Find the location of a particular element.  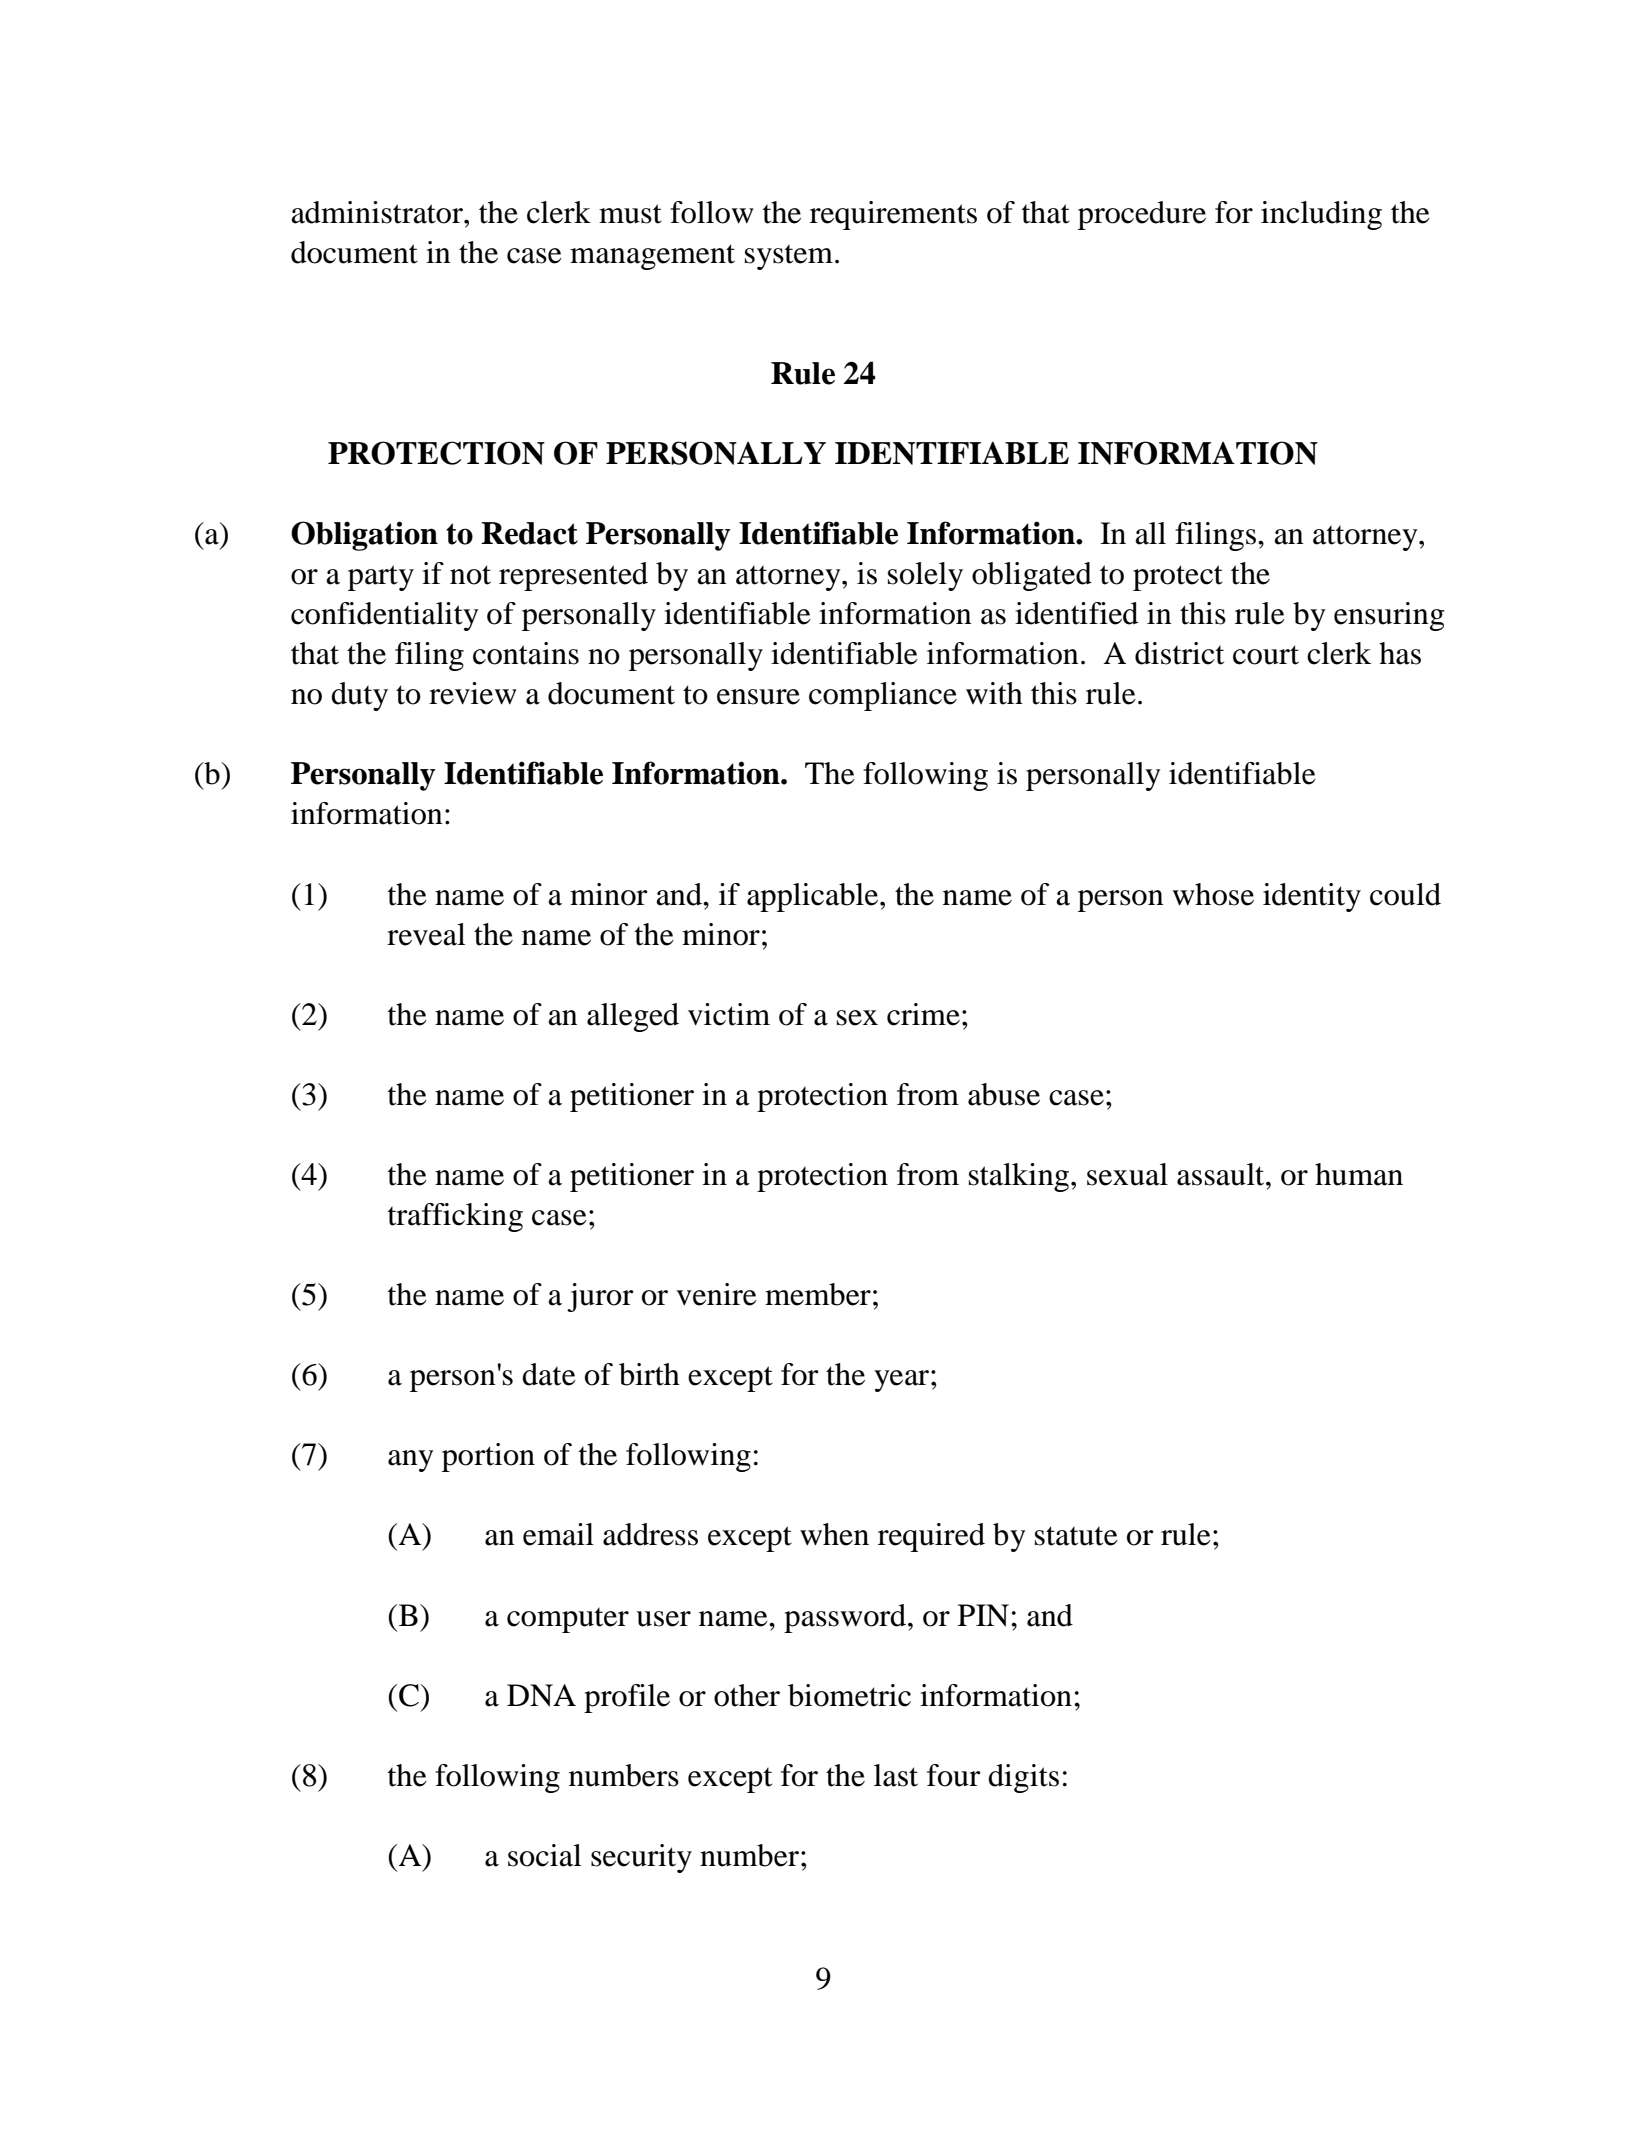

crime is located at coordinates (923, 1014).
